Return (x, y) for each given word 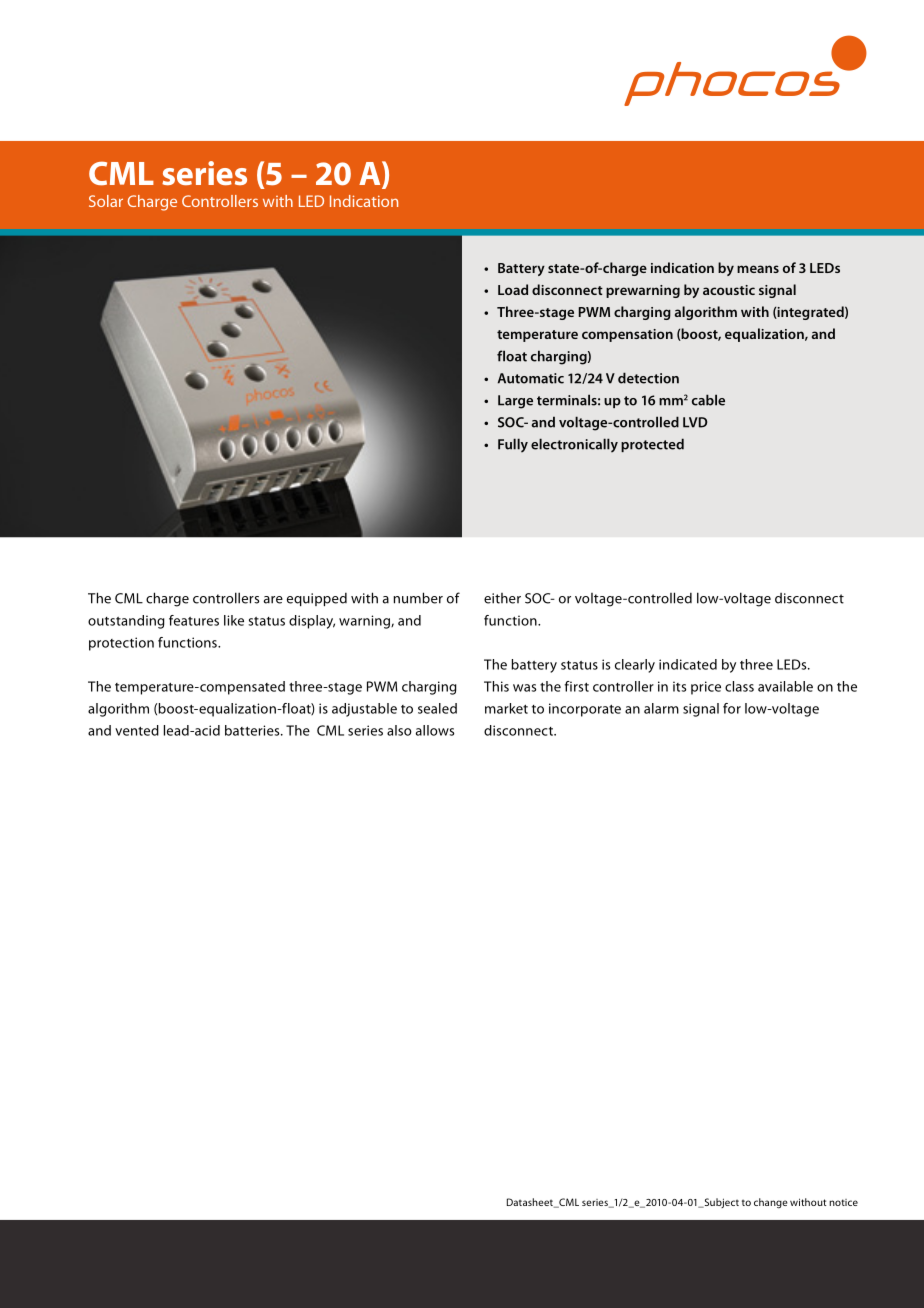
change (771, 1203)
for (732, 708)
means (758, 269)
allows (435, 730)
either (502, 598)
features (194, 620)
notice (843, 1202)
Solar (106, 201)
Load (513, 289)
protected (652, 445)
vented (137, 730)
